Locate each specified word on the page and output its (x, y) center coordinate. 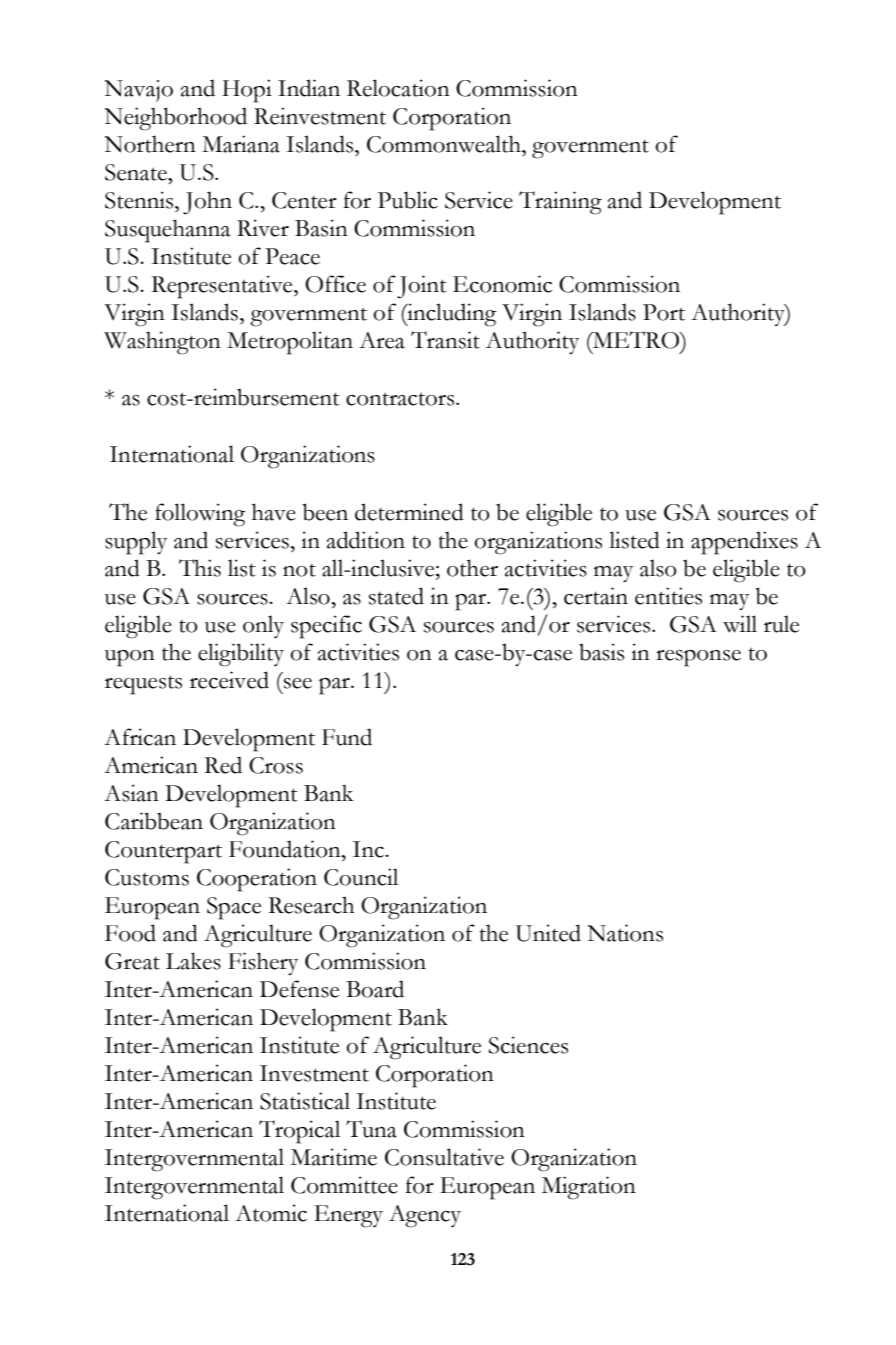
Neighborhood (175, 119)
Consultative (444, 1157)
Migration (589, 1188)
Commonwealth (445, 144)
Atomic (271, 1213)
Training (560, 203)
